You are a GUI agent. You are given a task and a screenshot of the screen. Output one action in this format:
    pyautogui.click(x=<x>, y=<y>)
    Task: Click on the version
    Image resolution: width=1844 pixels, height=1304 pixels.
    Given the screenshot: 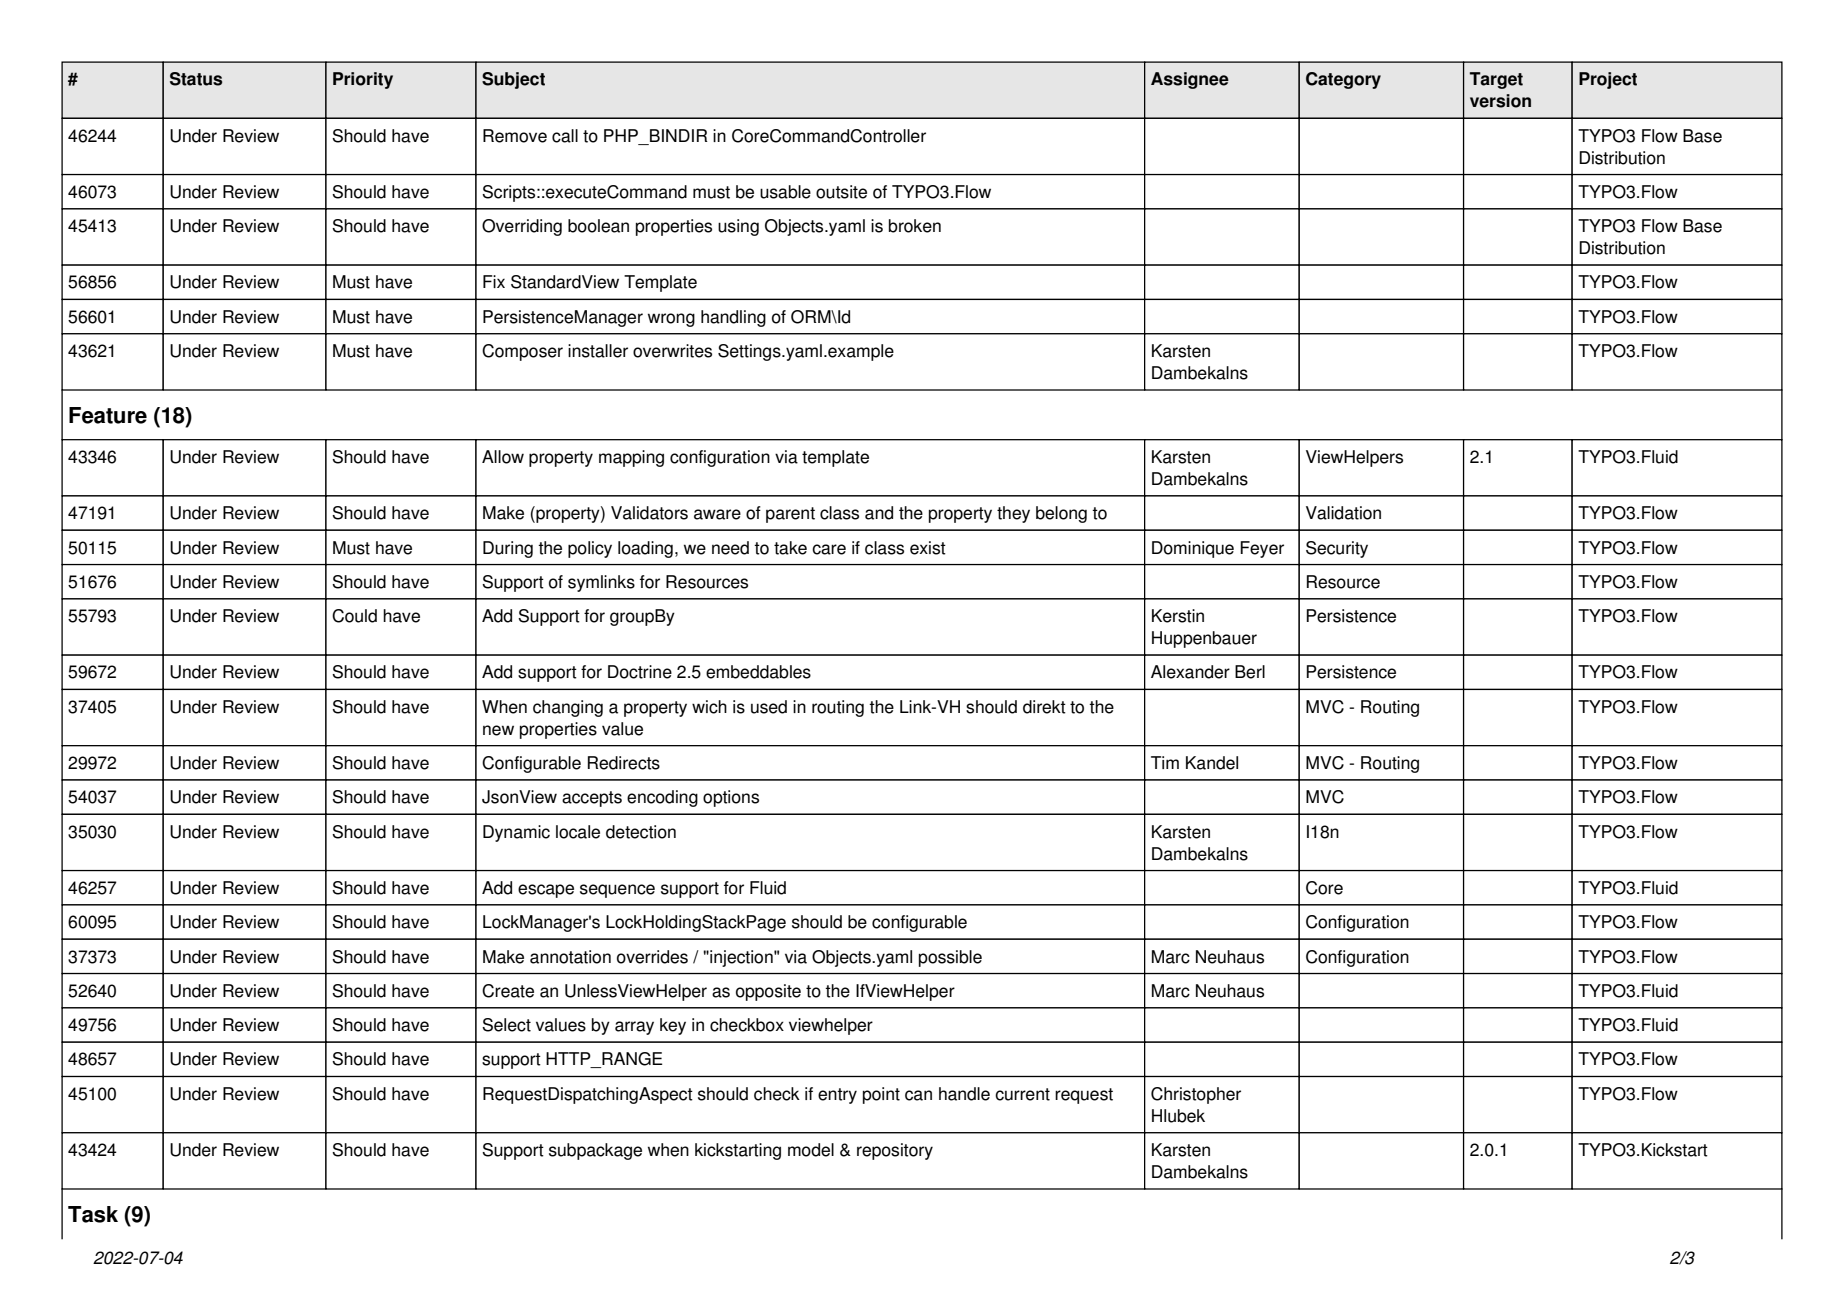 What is the action you would take?
    pyautogui.click(x=1500, y=101)
